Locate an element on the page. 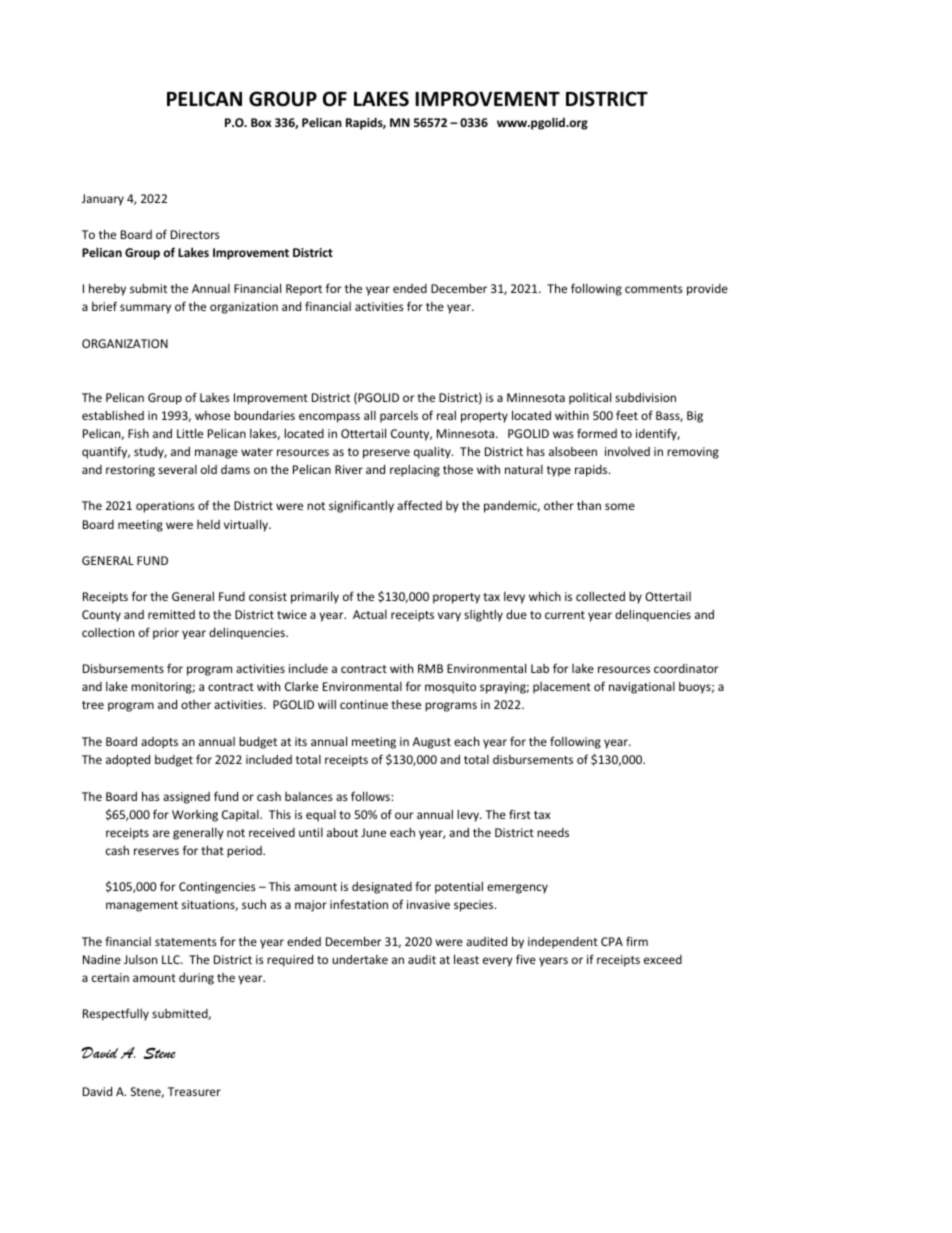 Image resolution: width=952 pixels, height=1233 pixels. operations is located at coordinates (165, 507).
